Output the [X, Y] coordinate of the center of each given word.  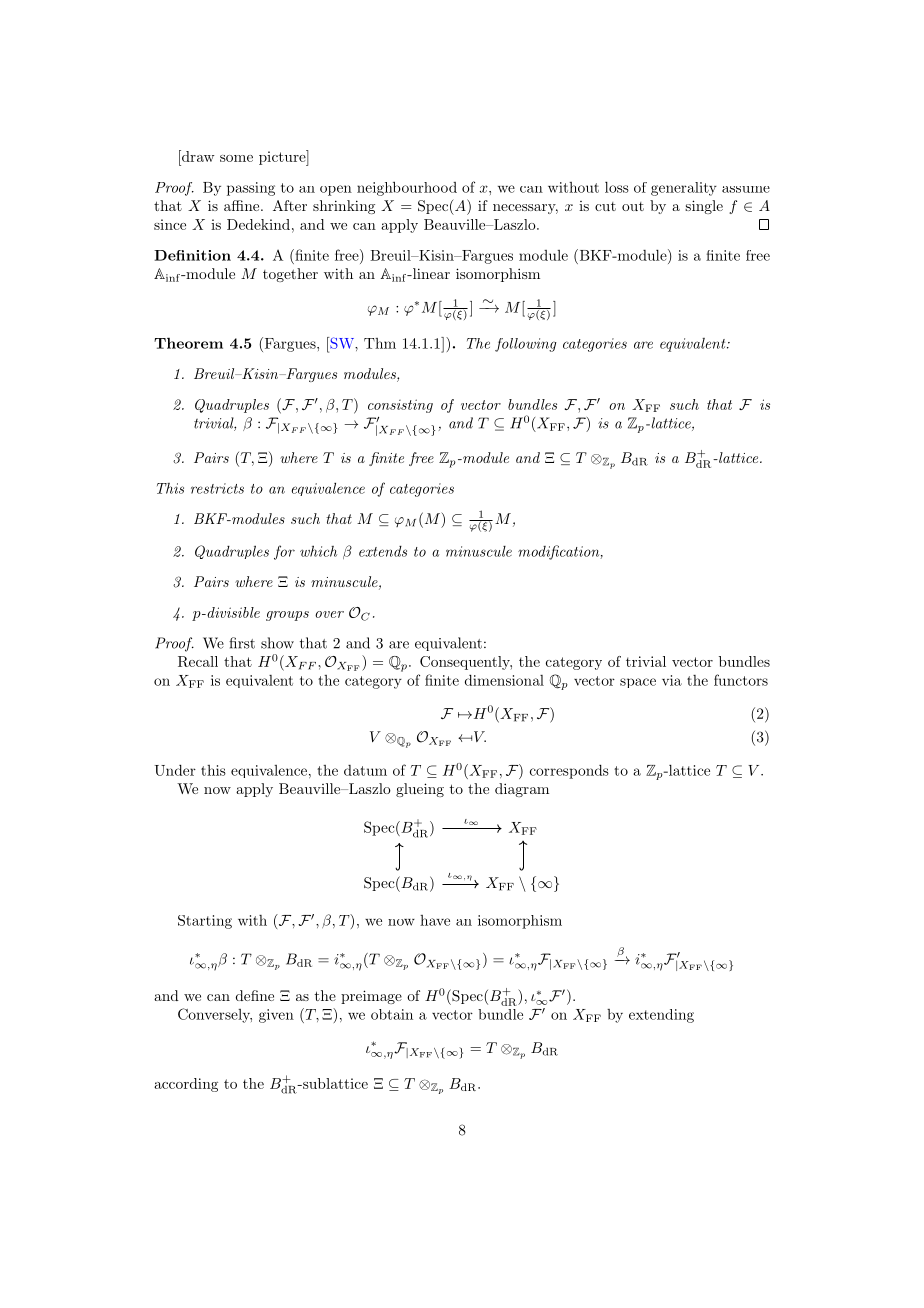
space [638, 683]
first [242, 643]
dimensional [504, 680]
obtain [392, 1014]
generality [684, 189]
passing [251, 189]
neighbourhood [407, 188]
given [276, 1016]
